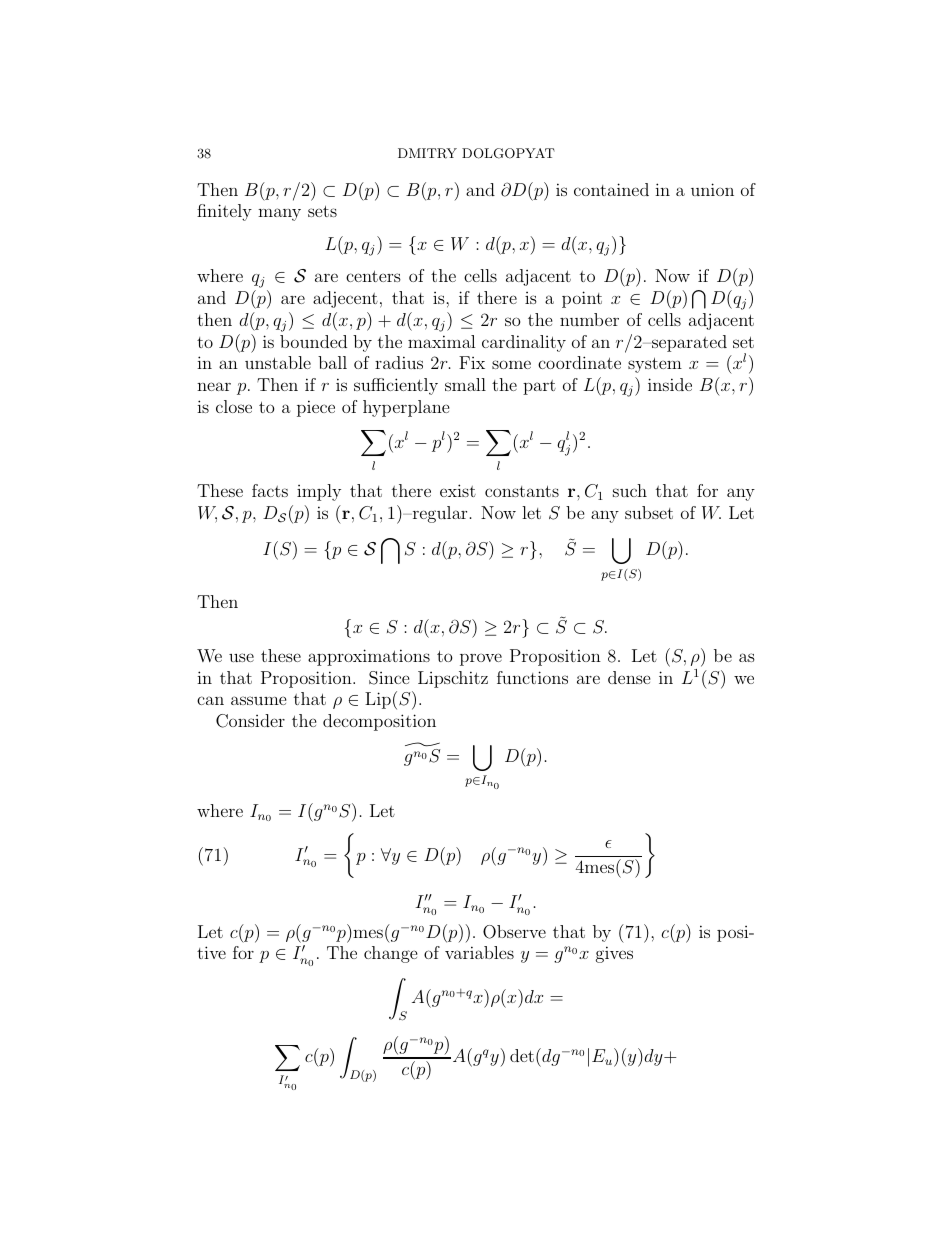 The width and height of the screenshot is (952, 1233). I want to click on many, so click(279, 214).
